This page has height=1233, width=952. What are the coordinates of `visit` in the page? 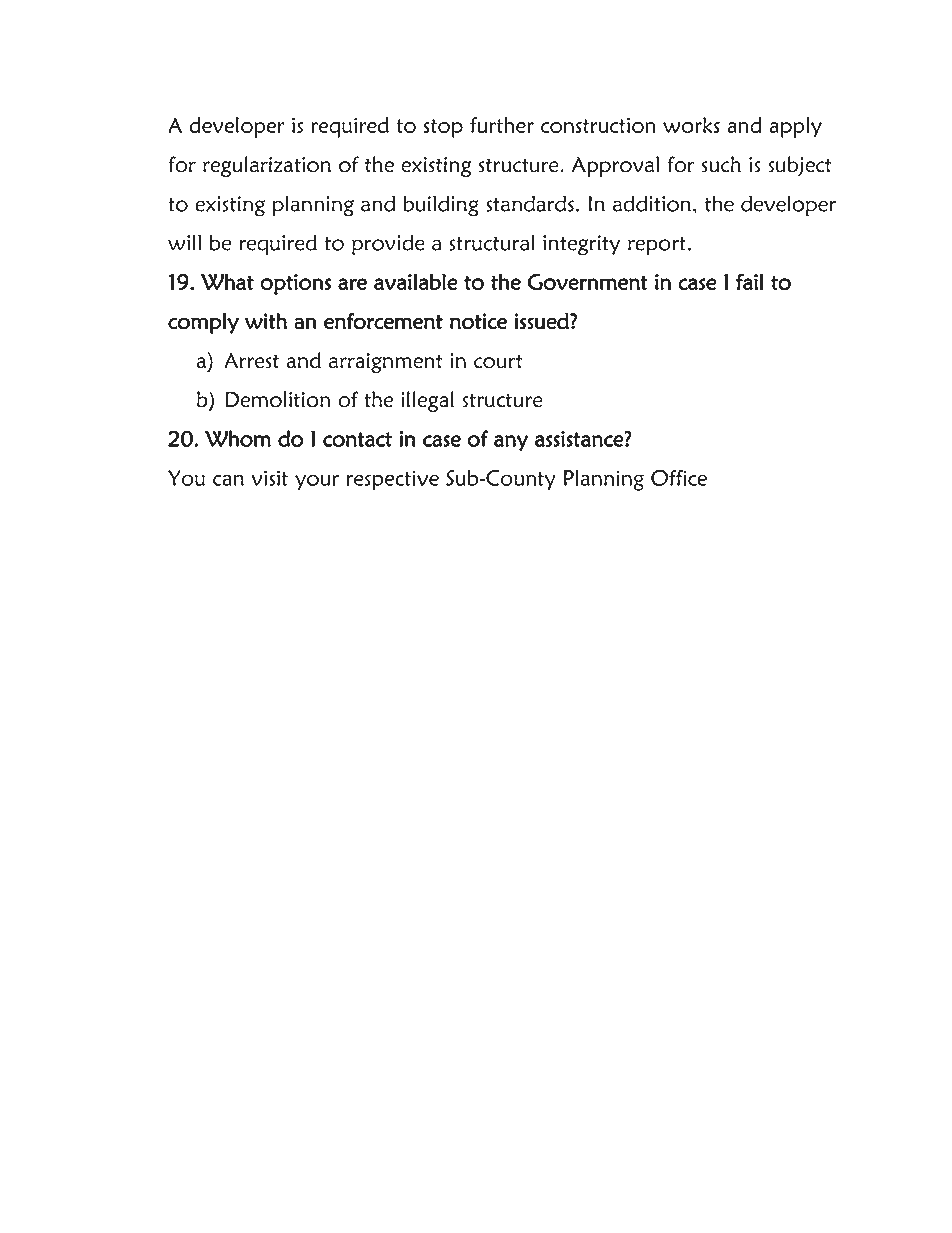 It's located at (269, 478).
